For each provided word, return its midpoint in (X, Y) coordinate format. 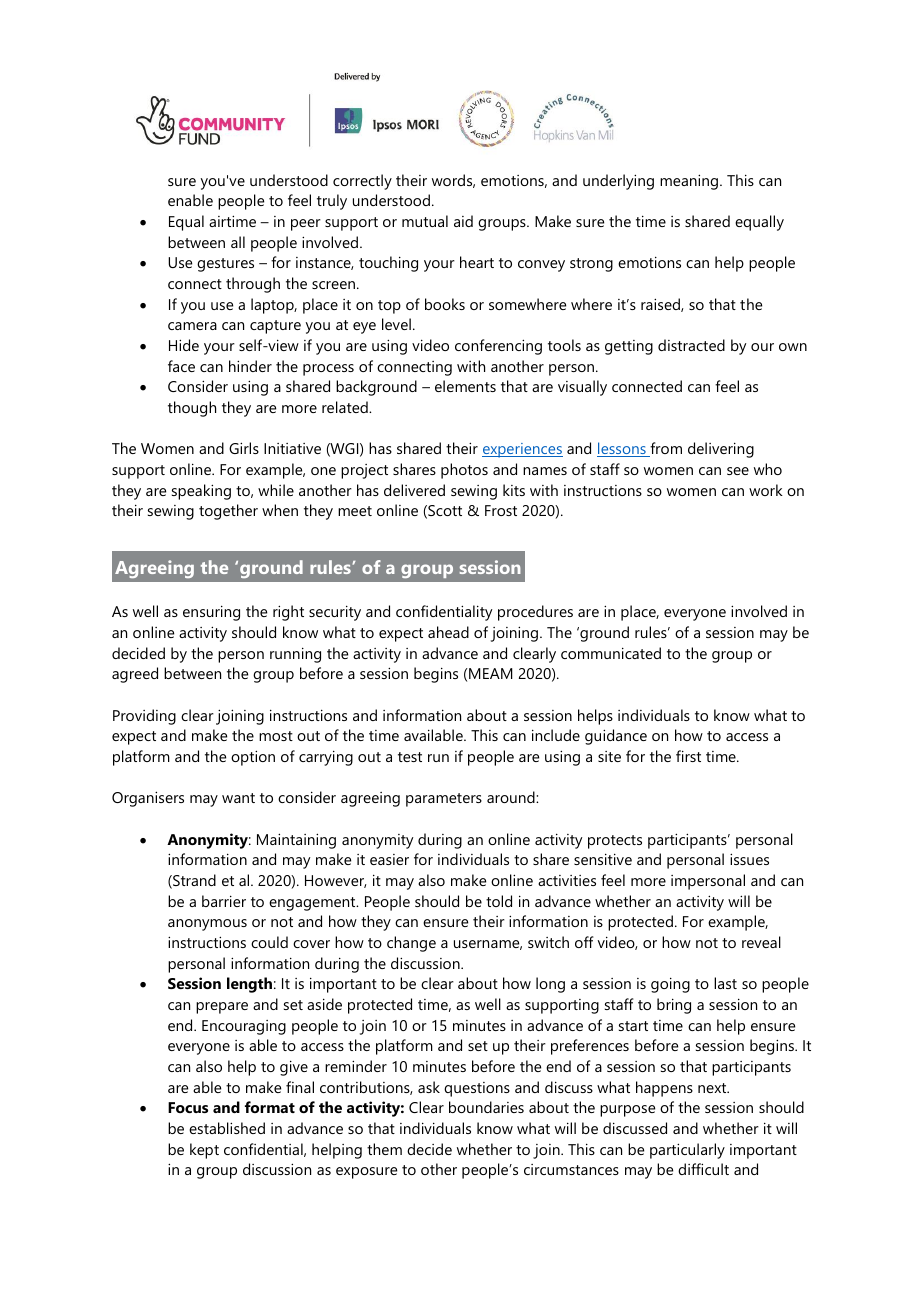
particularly (687, 1151)
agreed (135, 675)
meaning (689, 182)
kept (204, 1151)
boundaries (486, 1107)
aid (463, 221)
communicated (611, 653)
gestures (225, 265)
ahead (448, 632)
